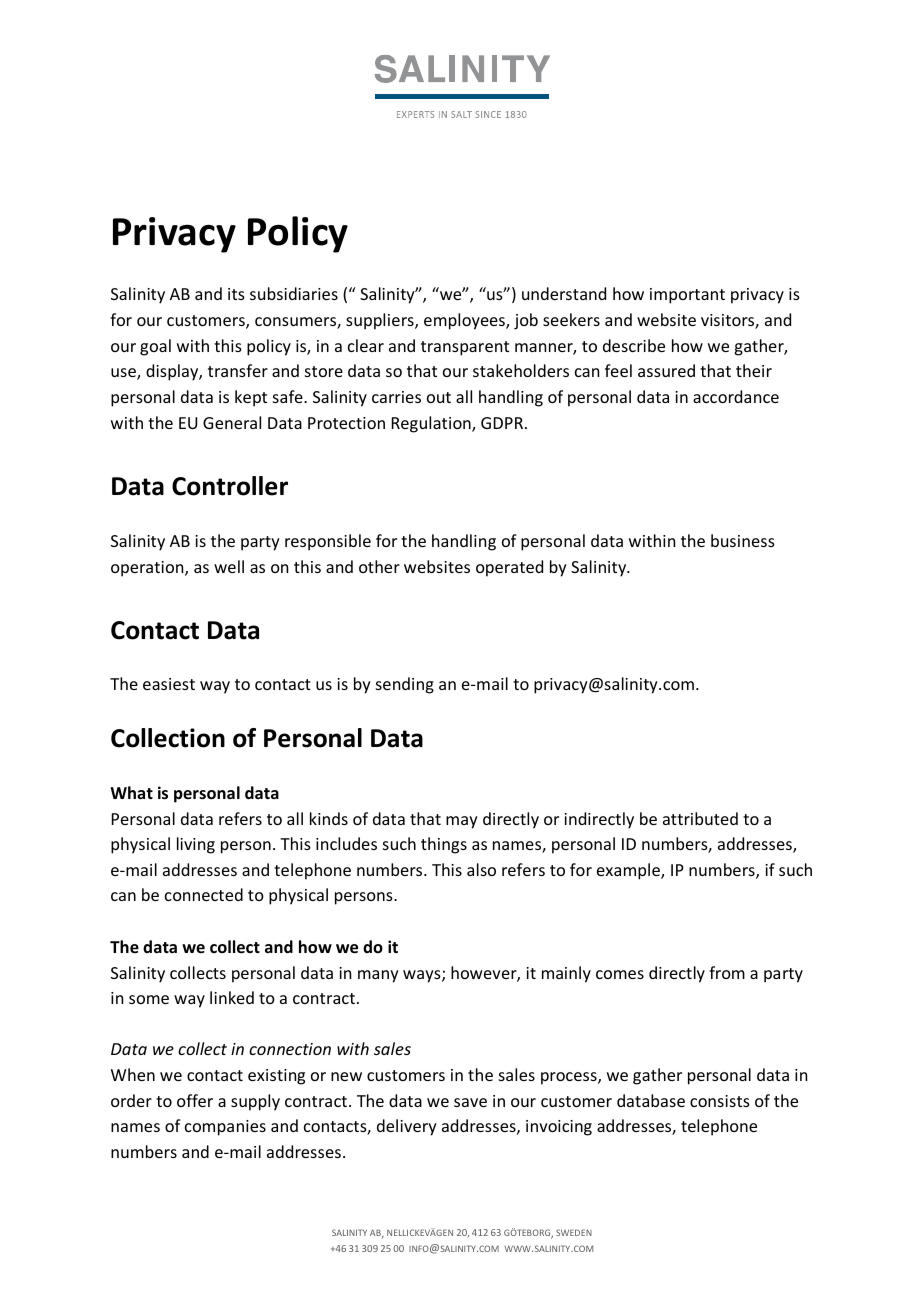 This screenshot has width=924, height=1308. I want to click on companies, so click(225, 1128).
